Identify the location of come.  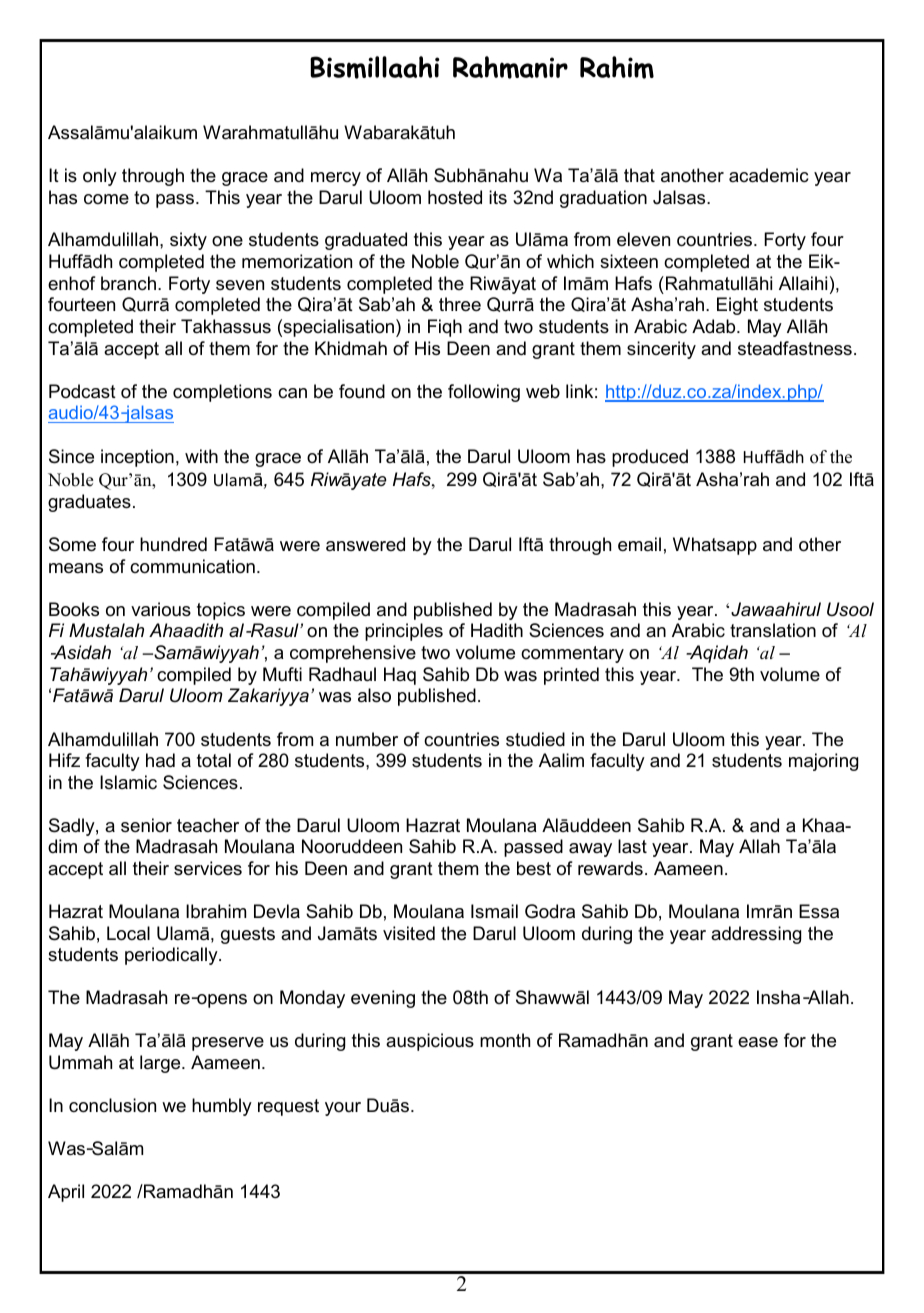
(106, 199).
